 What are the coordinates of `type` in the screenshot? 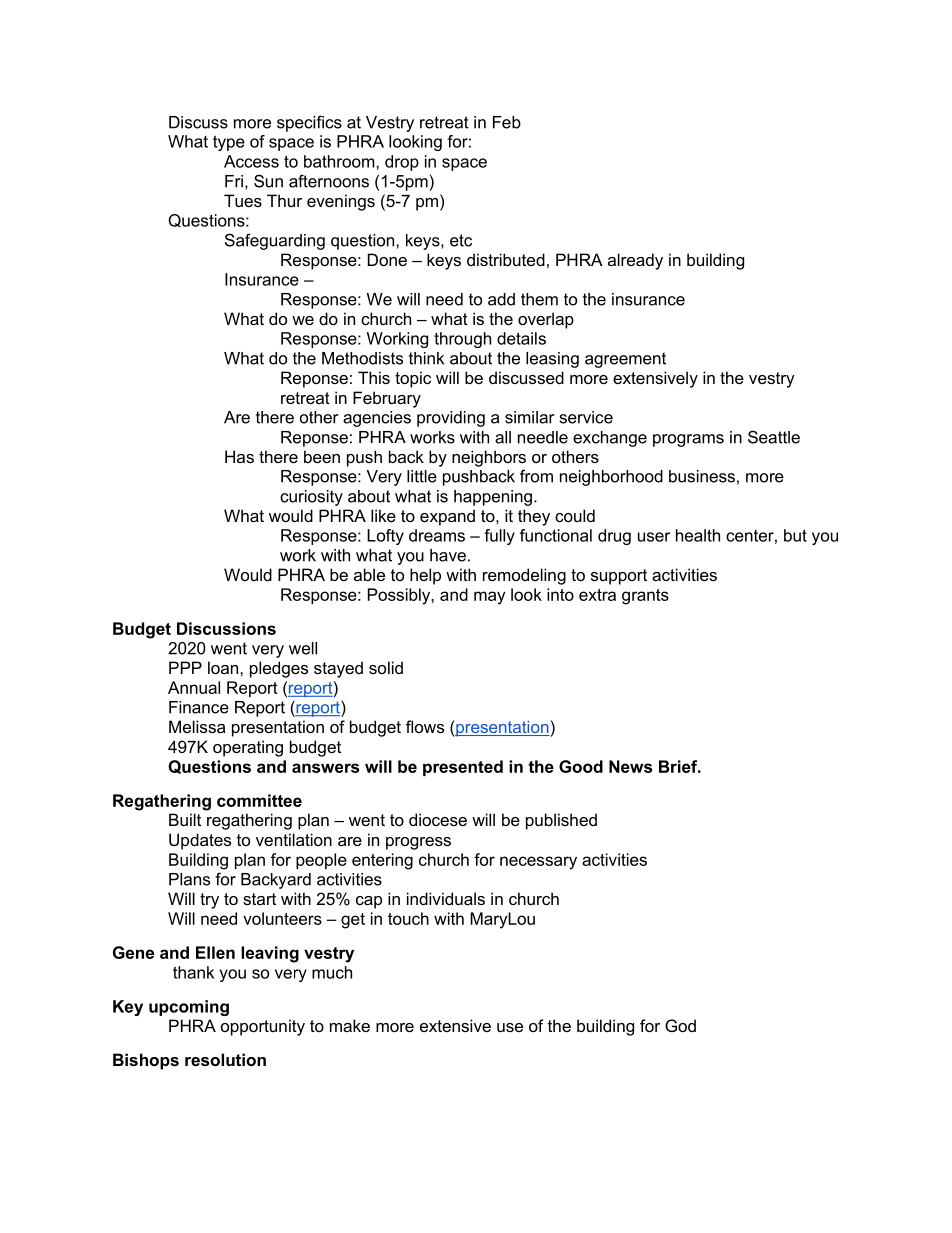 It's located at (229, 143).
